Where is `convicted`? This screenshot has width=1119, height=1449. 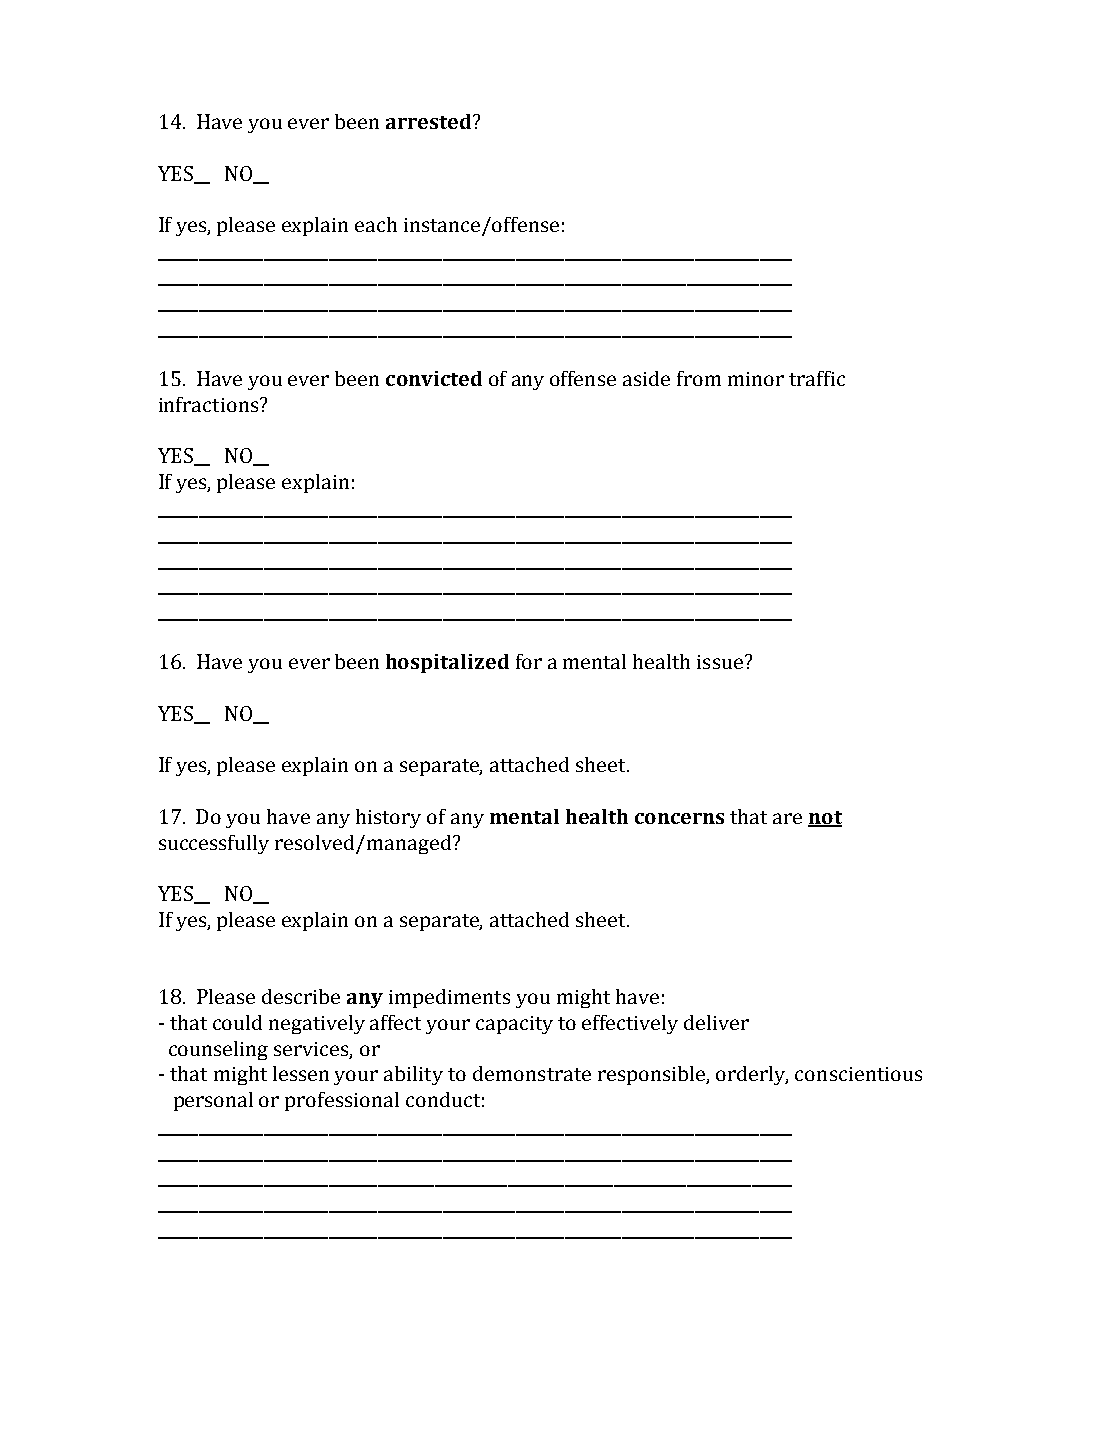 convicted is located at coordinates (434, 378).
